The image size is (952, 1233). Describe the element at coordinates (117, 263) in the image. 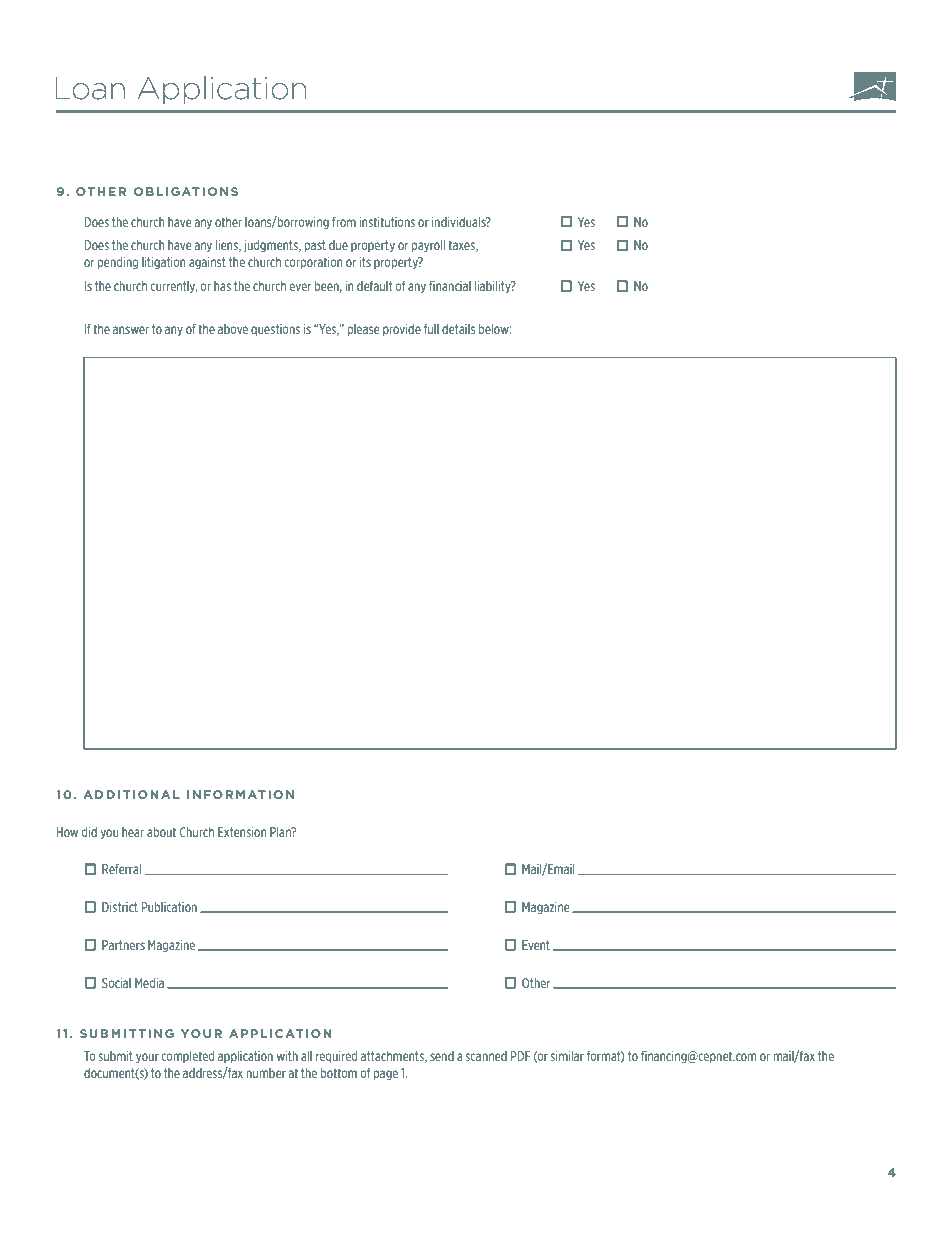

I see `pending` at that location.
